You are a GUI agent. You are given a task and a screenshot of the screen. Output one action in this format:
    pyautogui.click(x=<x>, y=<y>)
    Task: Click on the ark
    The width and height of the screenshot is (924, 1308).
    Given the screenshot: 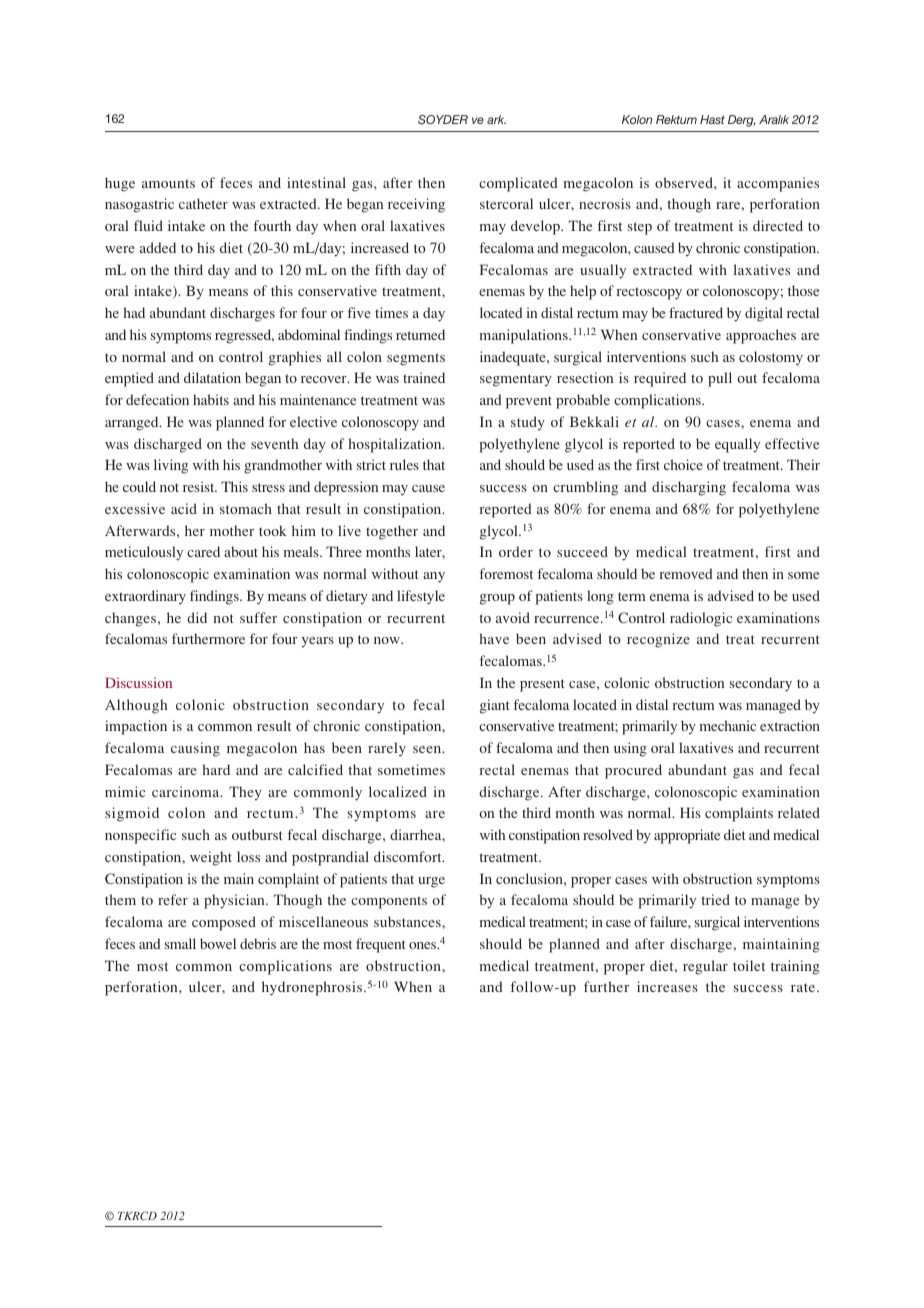 What is the action you would take?
    pyautogui.click(x=496, y=119)
